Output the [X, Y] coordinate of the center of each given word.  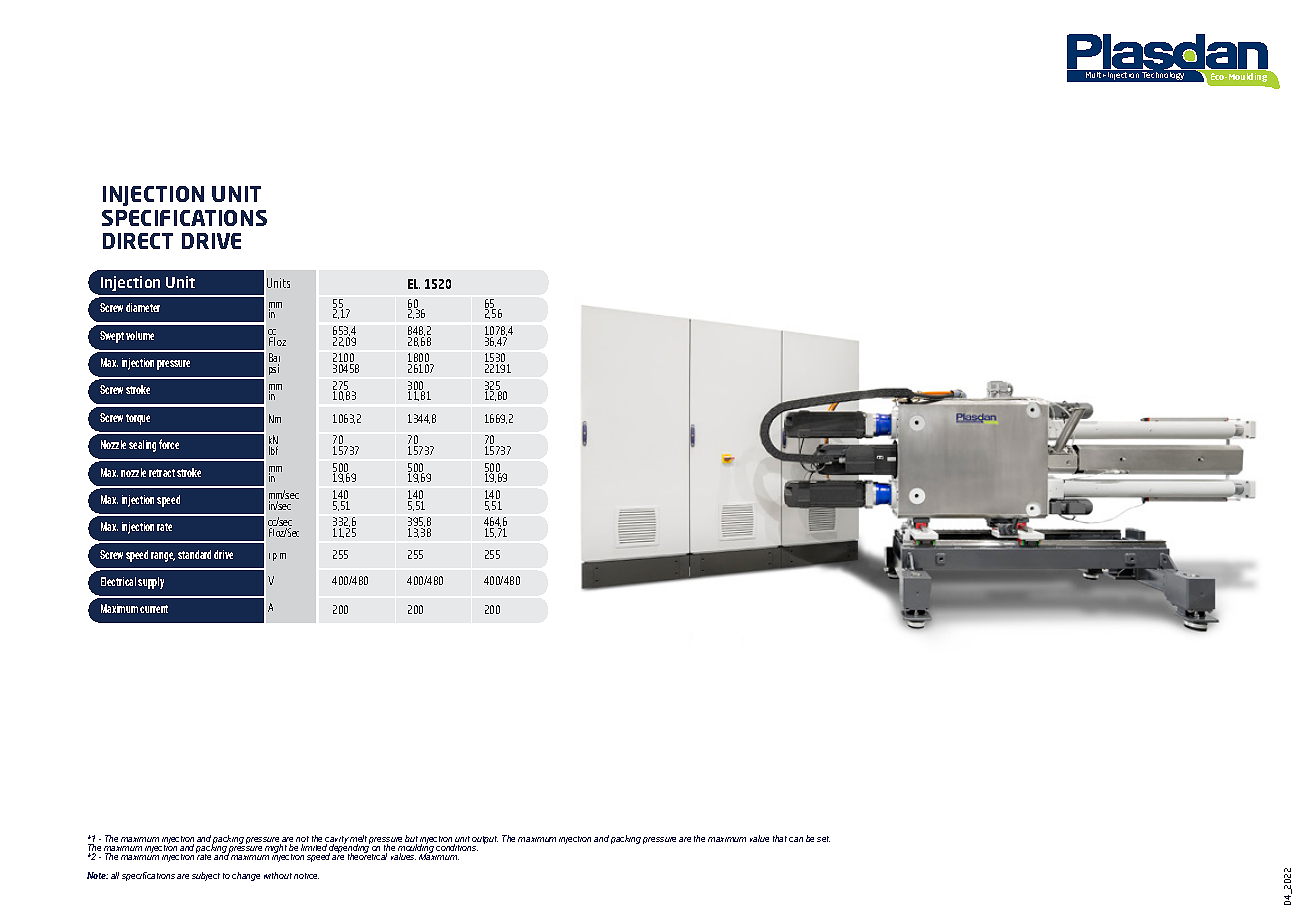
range [163, 557]
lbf [273, 450]
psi [274, 369]
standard [194, 554]
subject [206, 876]
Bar [274, 359]
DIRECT [138, 241]
